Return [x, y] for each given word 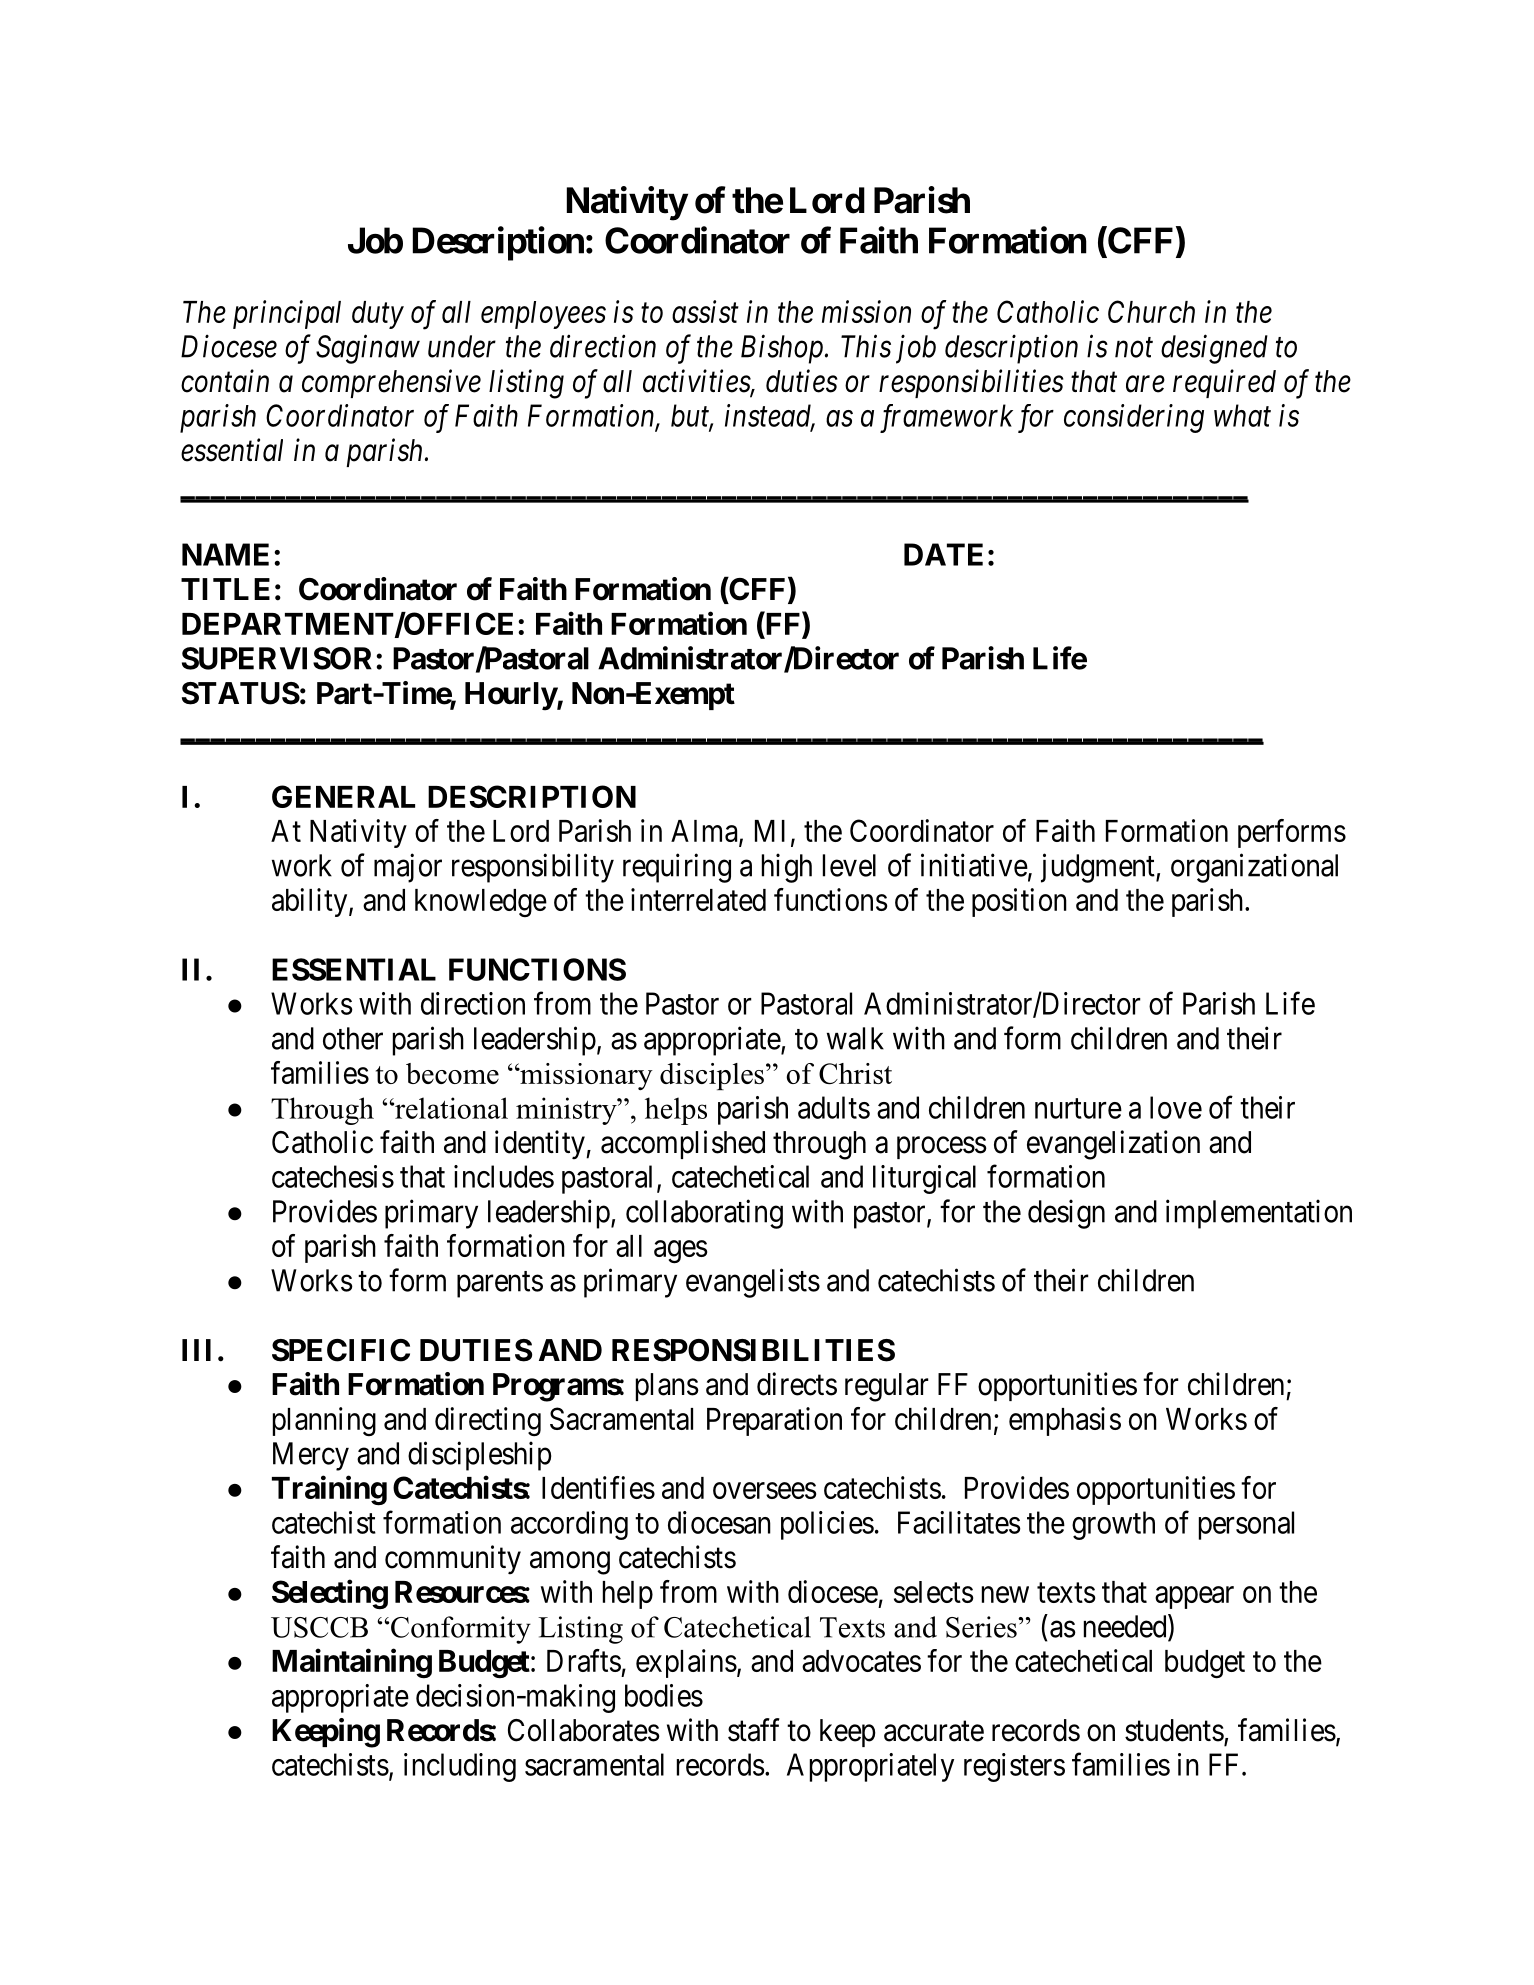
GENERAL [343, 796]
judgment [1099, 868]
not [1134, 348]
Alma [705, 832]
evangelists [753, 1283]
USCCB [319, 1627]
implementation [1259, 1214]
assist [705, 312]
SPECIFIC [341, 1350]
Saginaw [368, 349]
